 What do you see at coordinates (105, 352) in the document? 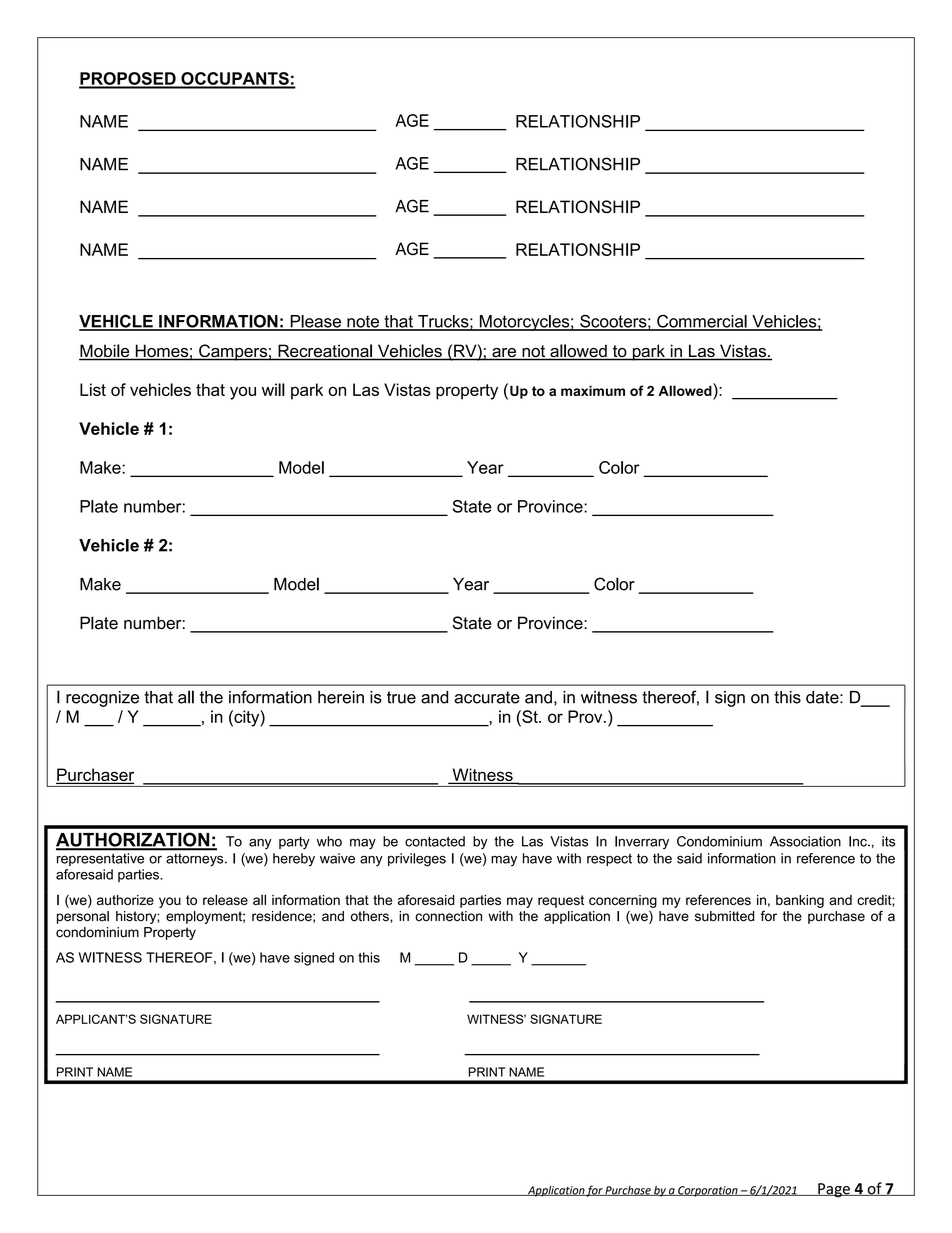
I see `Mobile` at bounding box center [105, 352].
